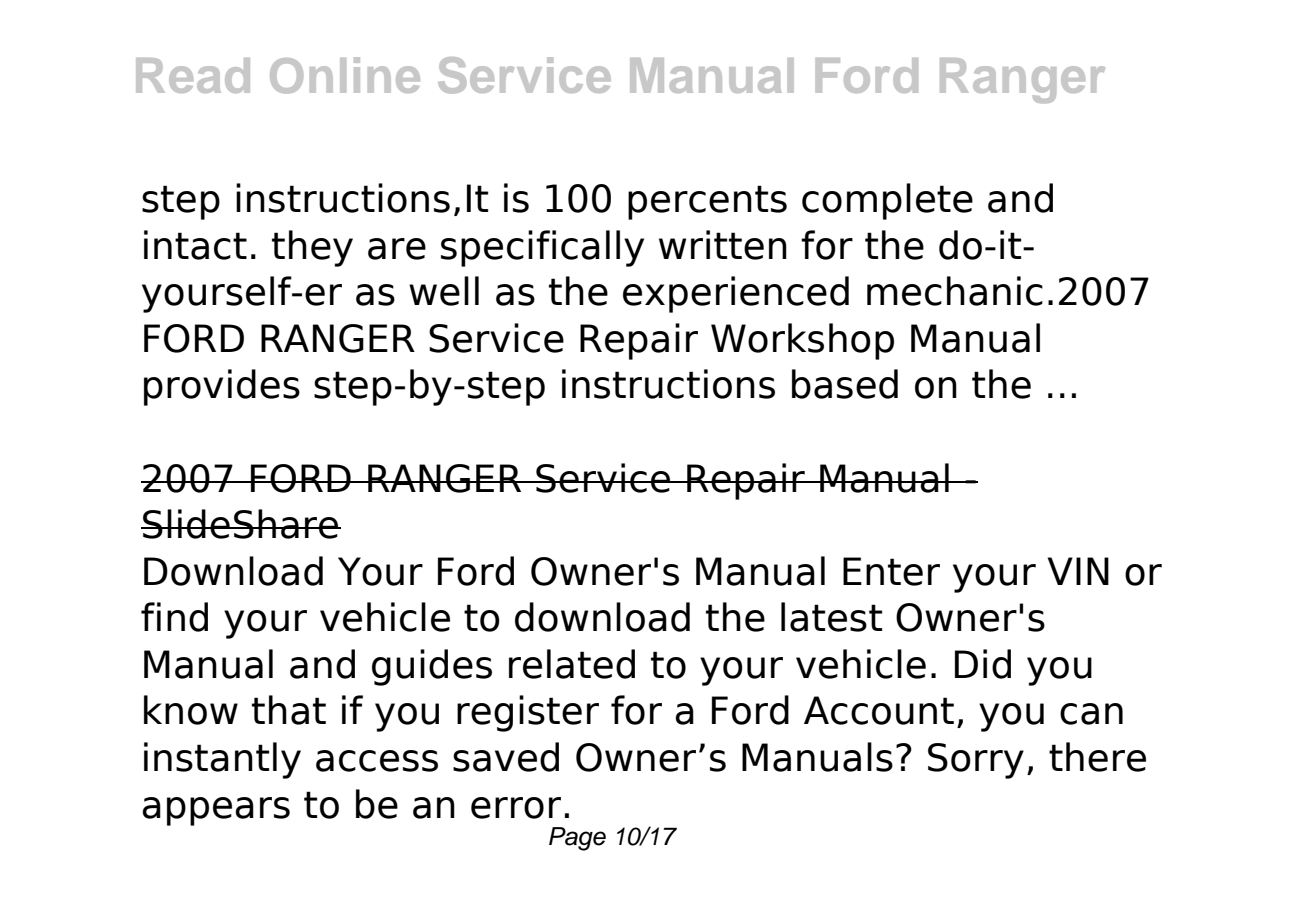 Image resolution: width=1303 pixels, height=924 pixels. I want to click on Workshop, so click(802, 341).
